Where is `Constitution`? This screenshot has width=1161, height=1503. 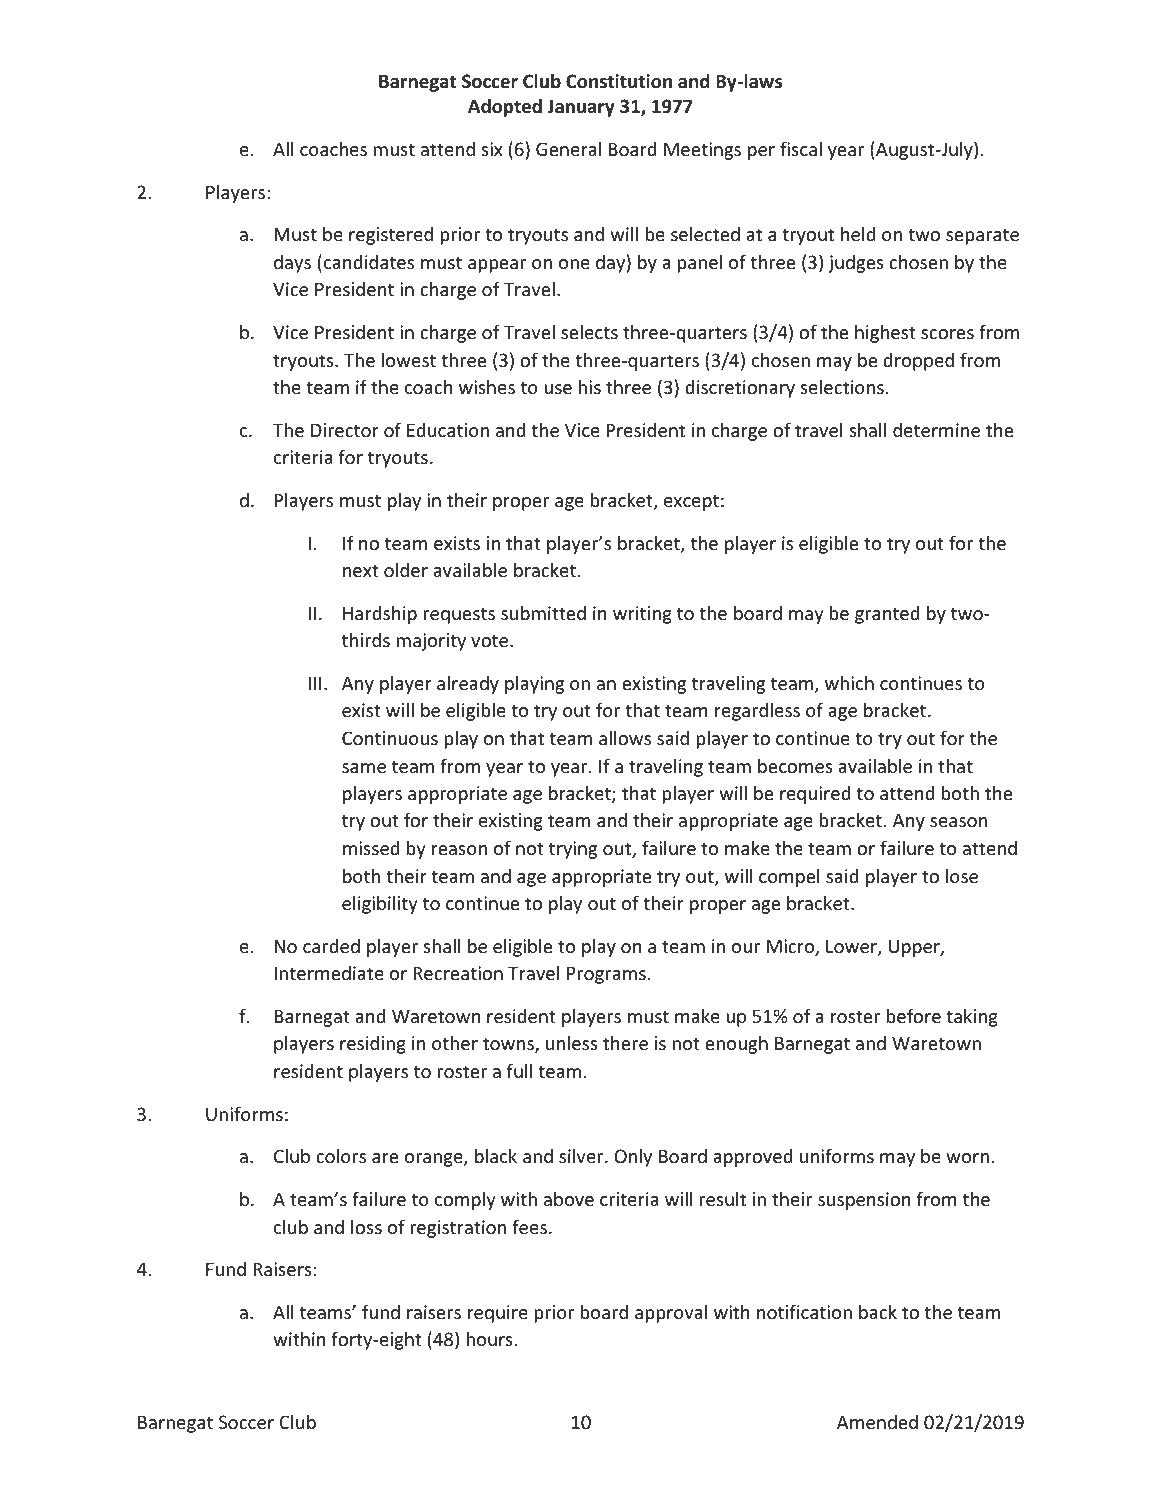
Constitution is located at coordinates (619, 81).
